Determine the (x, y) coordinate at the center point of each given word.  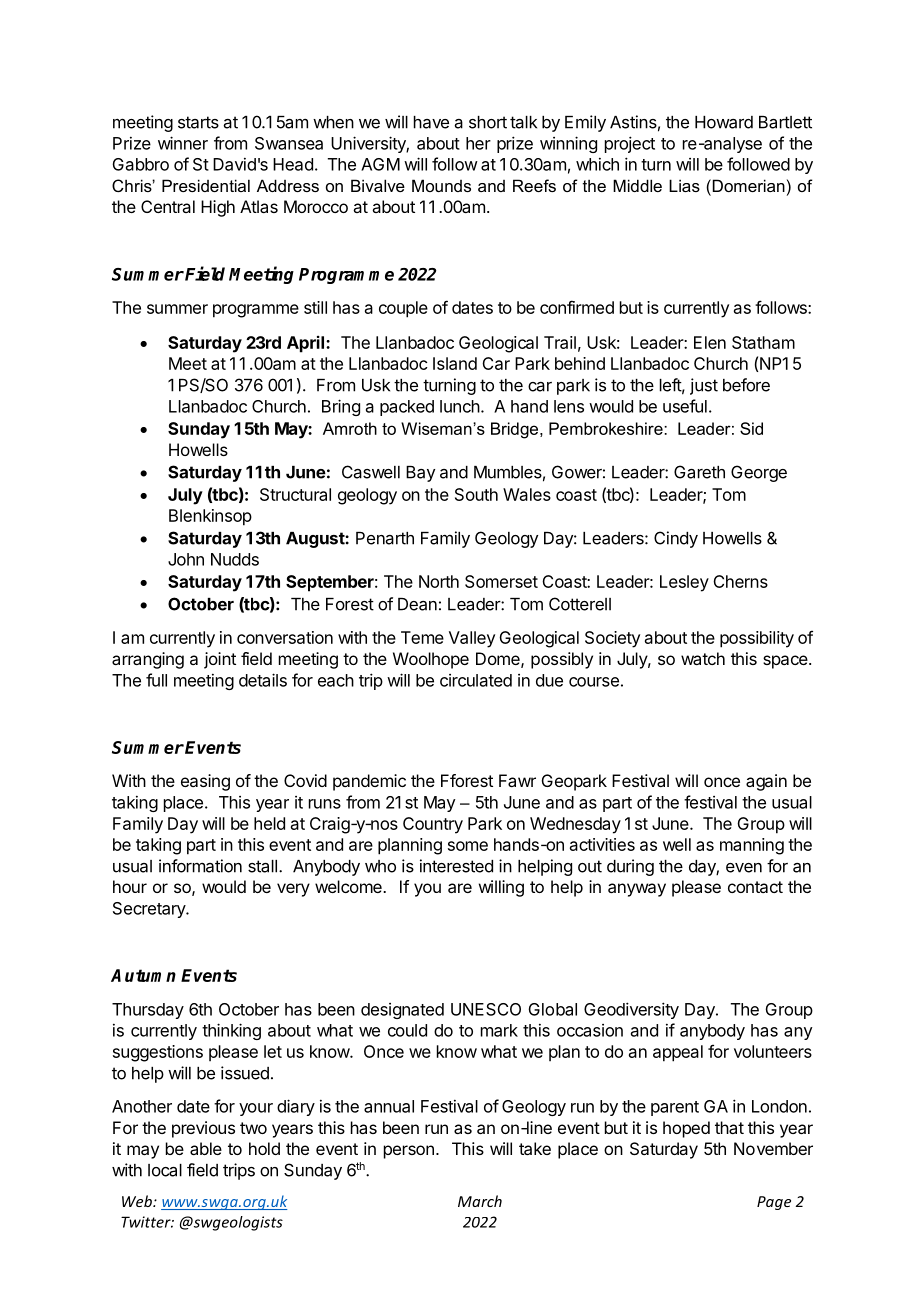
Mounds (441, 185)
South (476, 494)
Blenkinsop (210, 517)
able (206, 1148)
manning (752, 846)
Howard (724, 122)
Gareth (699, 472)
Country (433, 825)
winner (183, 143)
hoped (686, 1129)
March (480, 1201)
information (200, 866)
